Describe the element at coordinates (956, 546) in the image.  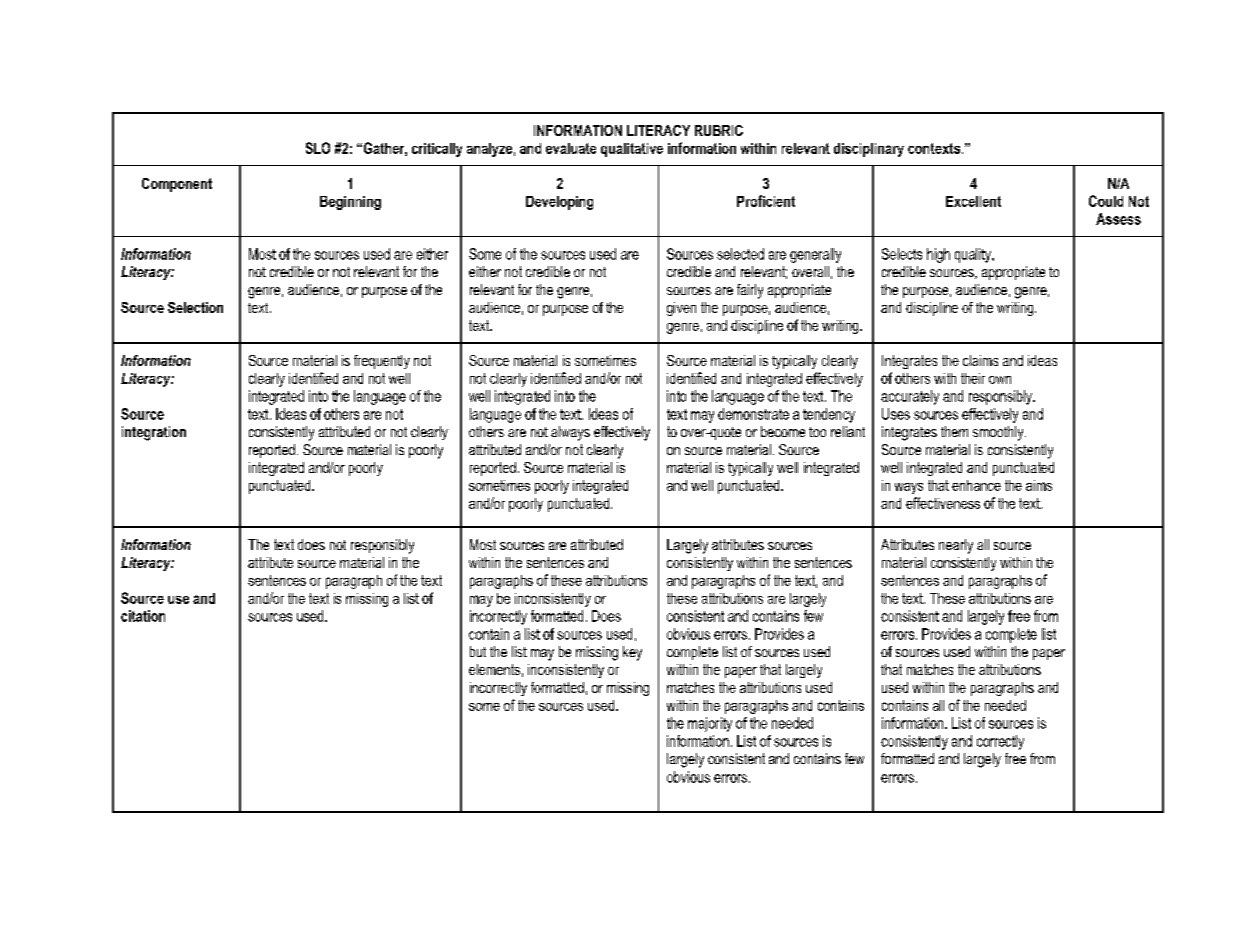
I see `nearly` at that location.
